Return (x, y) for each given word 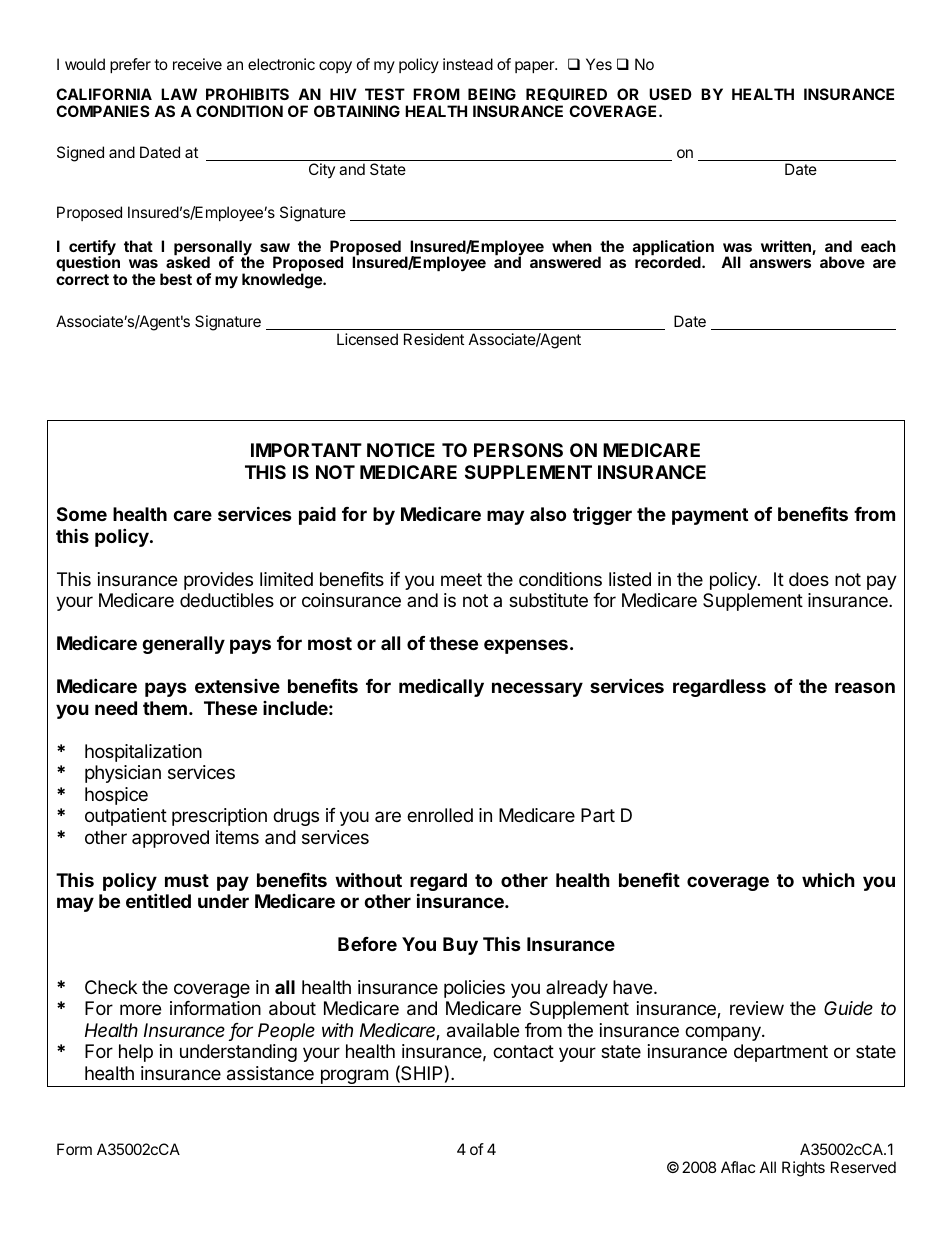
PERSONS (518, 450)
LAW (179, 94)
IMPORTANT (306, 450)
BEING (492, 94)
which (828, 879)
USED (670, 94)
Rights (803, 1169)
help (136, 1053)
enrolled (440, 815)
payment (710, 516)
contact (523, 1052)
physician (123, 774)
